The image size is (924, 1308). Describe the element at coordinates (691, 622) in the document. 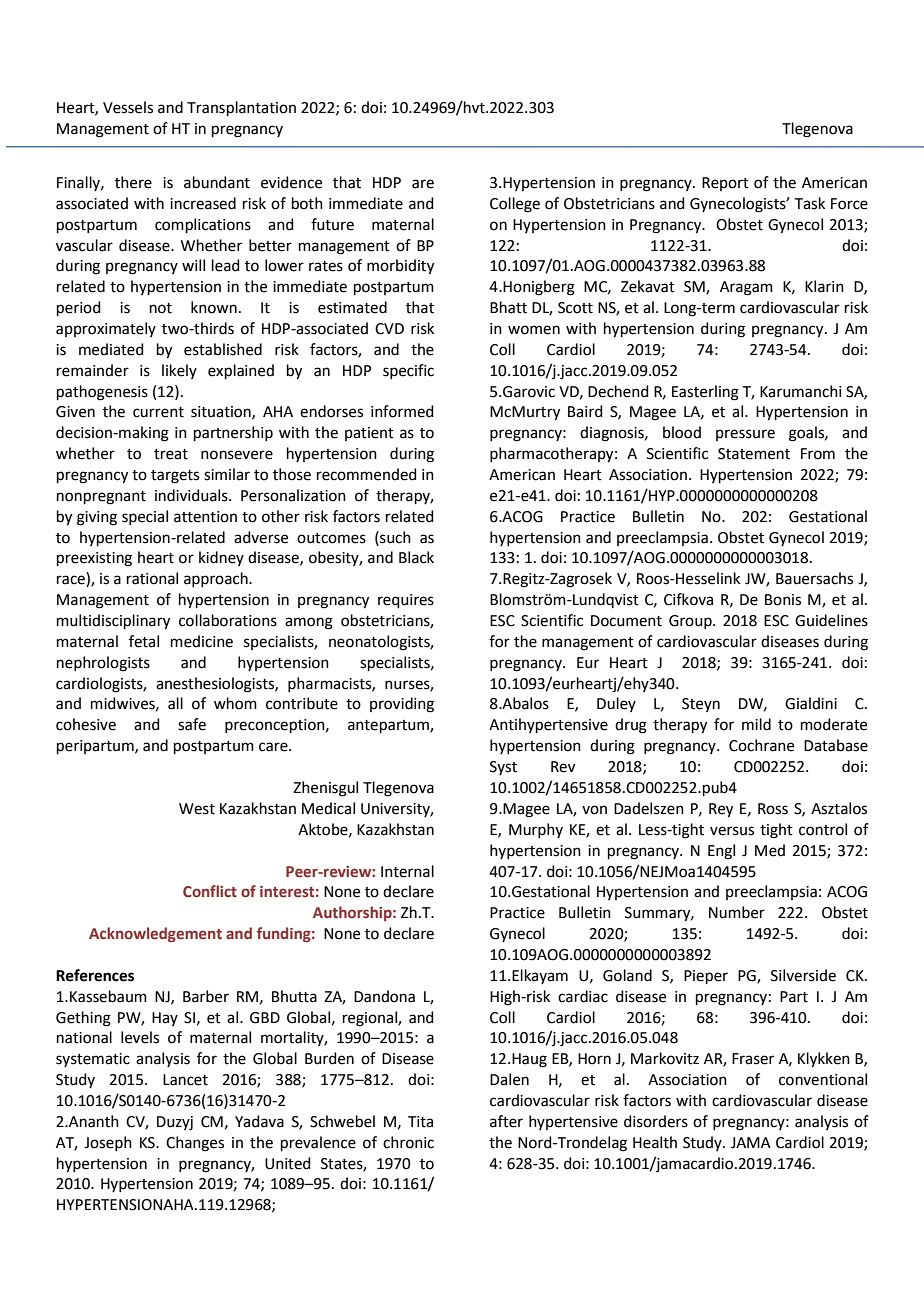

I see `Group` at that location.
